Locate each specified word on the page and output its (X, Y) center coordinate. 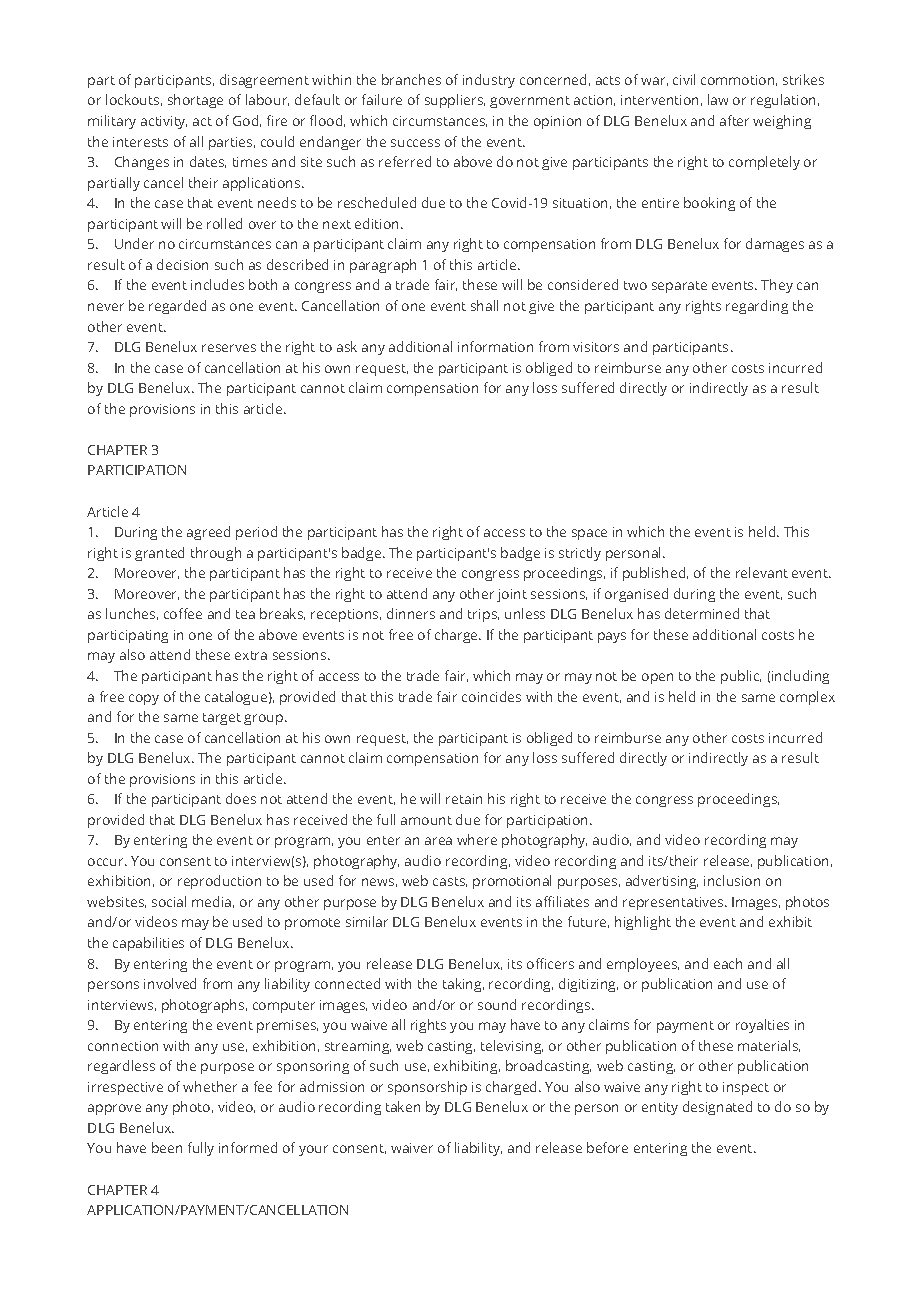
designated (717, 1108)
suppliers (455, 101)
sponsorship (427, 1088)
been (167, 1147)
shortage (195, 101)
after (734, 120)
